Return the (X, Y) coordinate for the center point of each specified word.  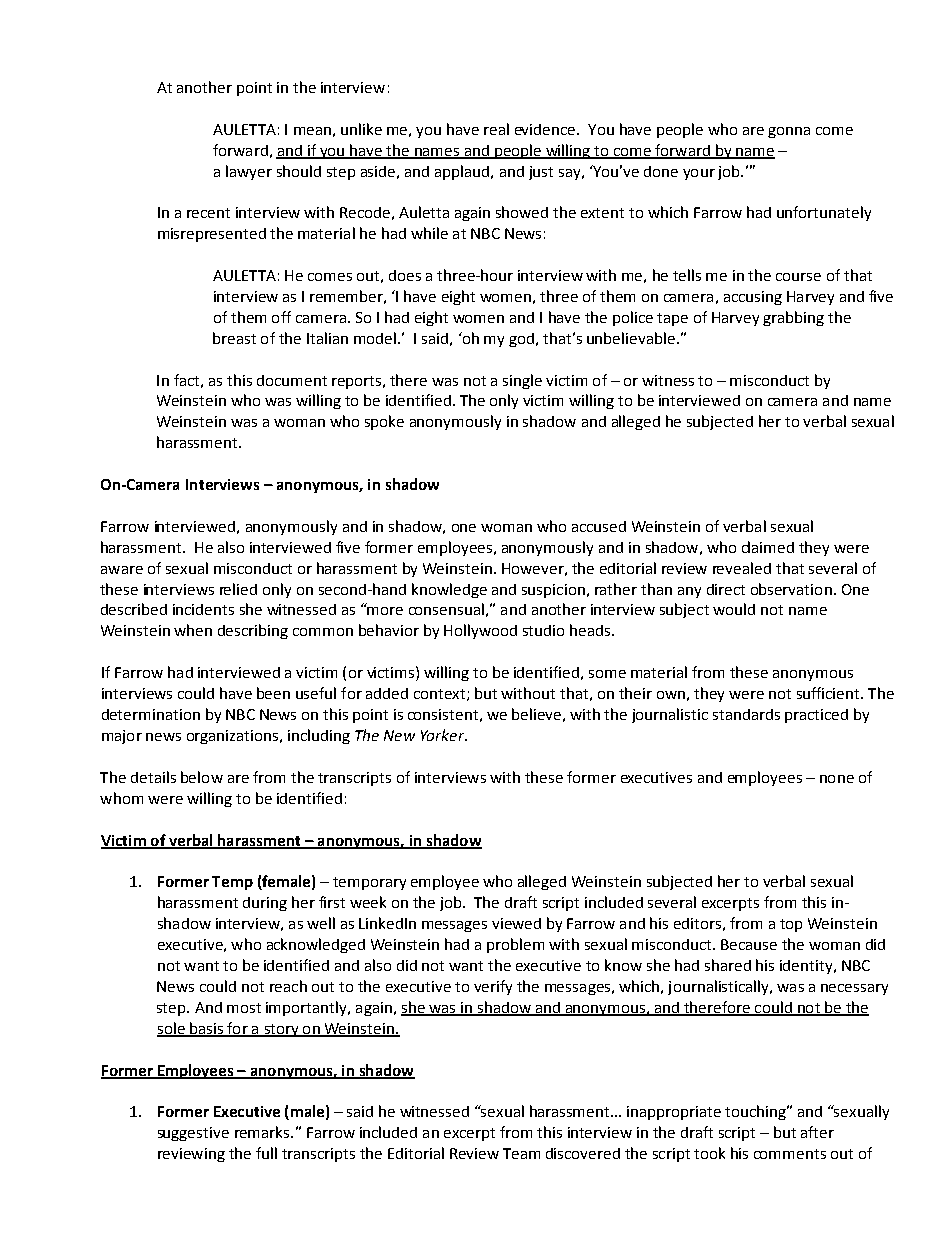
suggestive (193, 1134)
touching (756, 1112)
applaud (463, 172)
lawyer (249, 172)
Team (521, 1153)
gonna (789, 132)
